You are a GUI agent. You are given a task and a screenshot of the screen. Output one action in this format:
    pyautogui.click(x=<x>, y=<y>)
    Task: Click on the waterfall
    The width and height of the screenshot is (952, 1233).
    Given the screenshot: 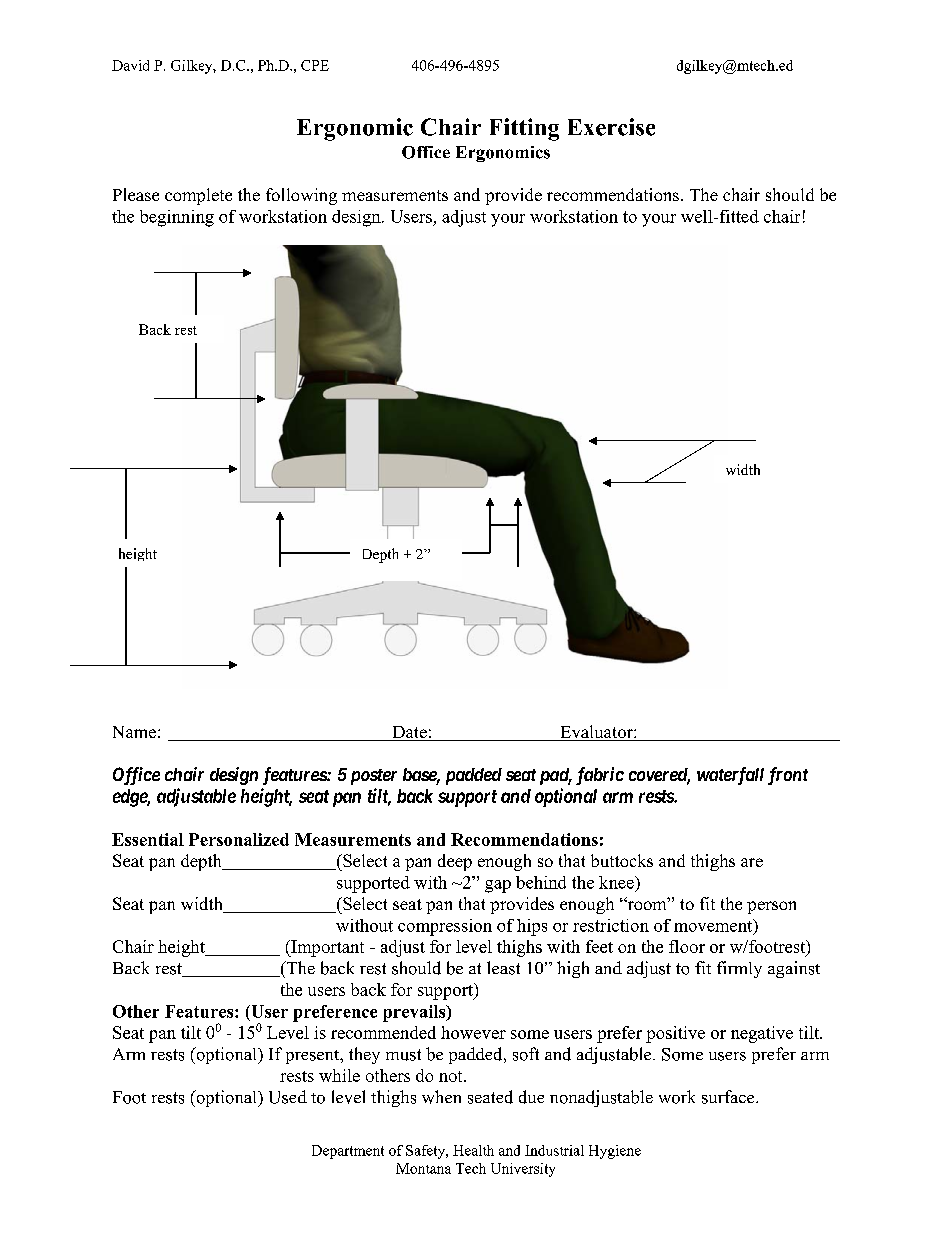 What is the action you would take?
    pyautogui.click(x=730, y=776)
